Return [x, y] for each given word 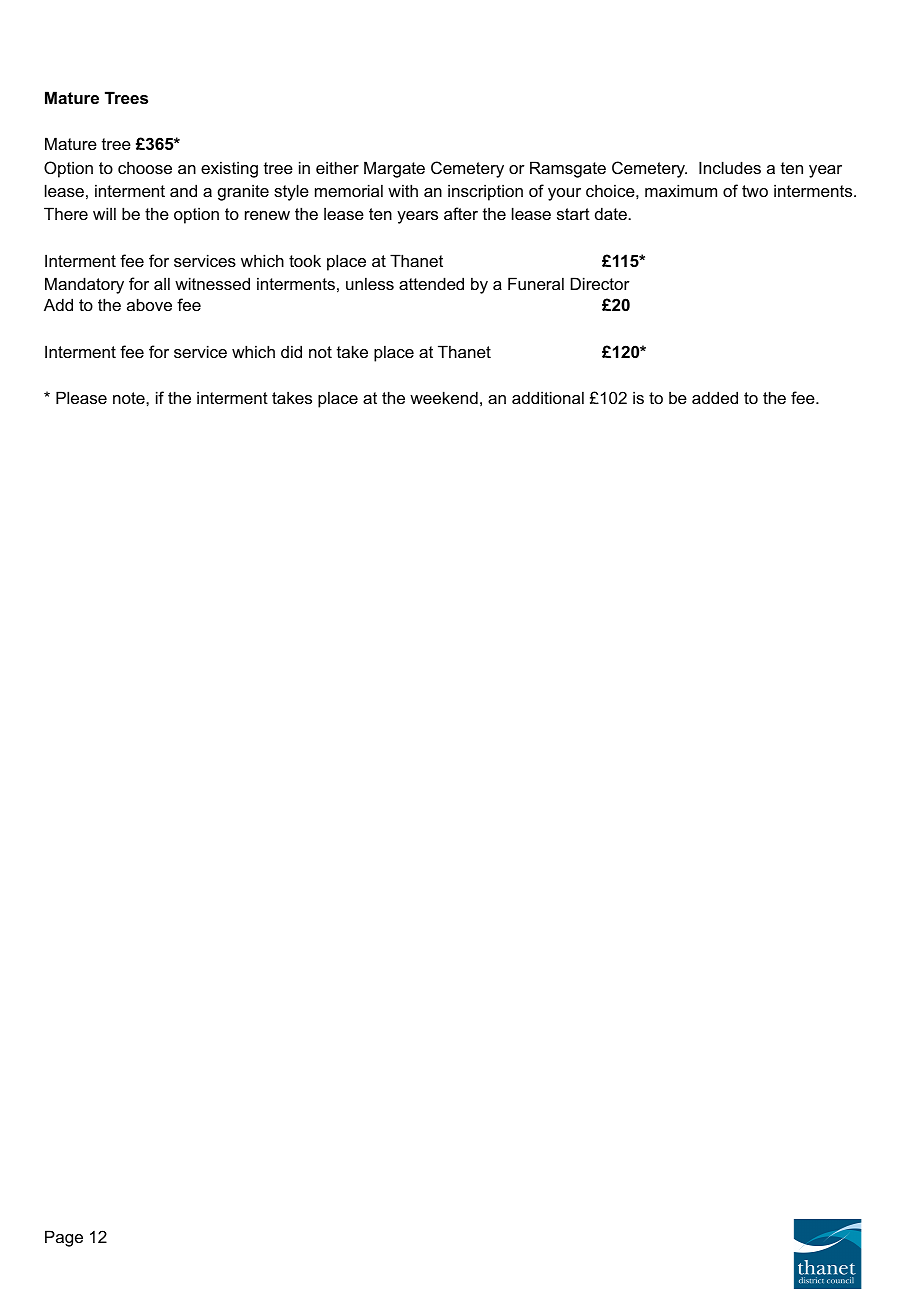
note [130, 398]
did [291, 351]
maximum [681, 190]
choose [145, 167]
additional [548, 397]
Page [64, 1238]
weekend [444, 397]
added [715, 397]
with [403, 190]
